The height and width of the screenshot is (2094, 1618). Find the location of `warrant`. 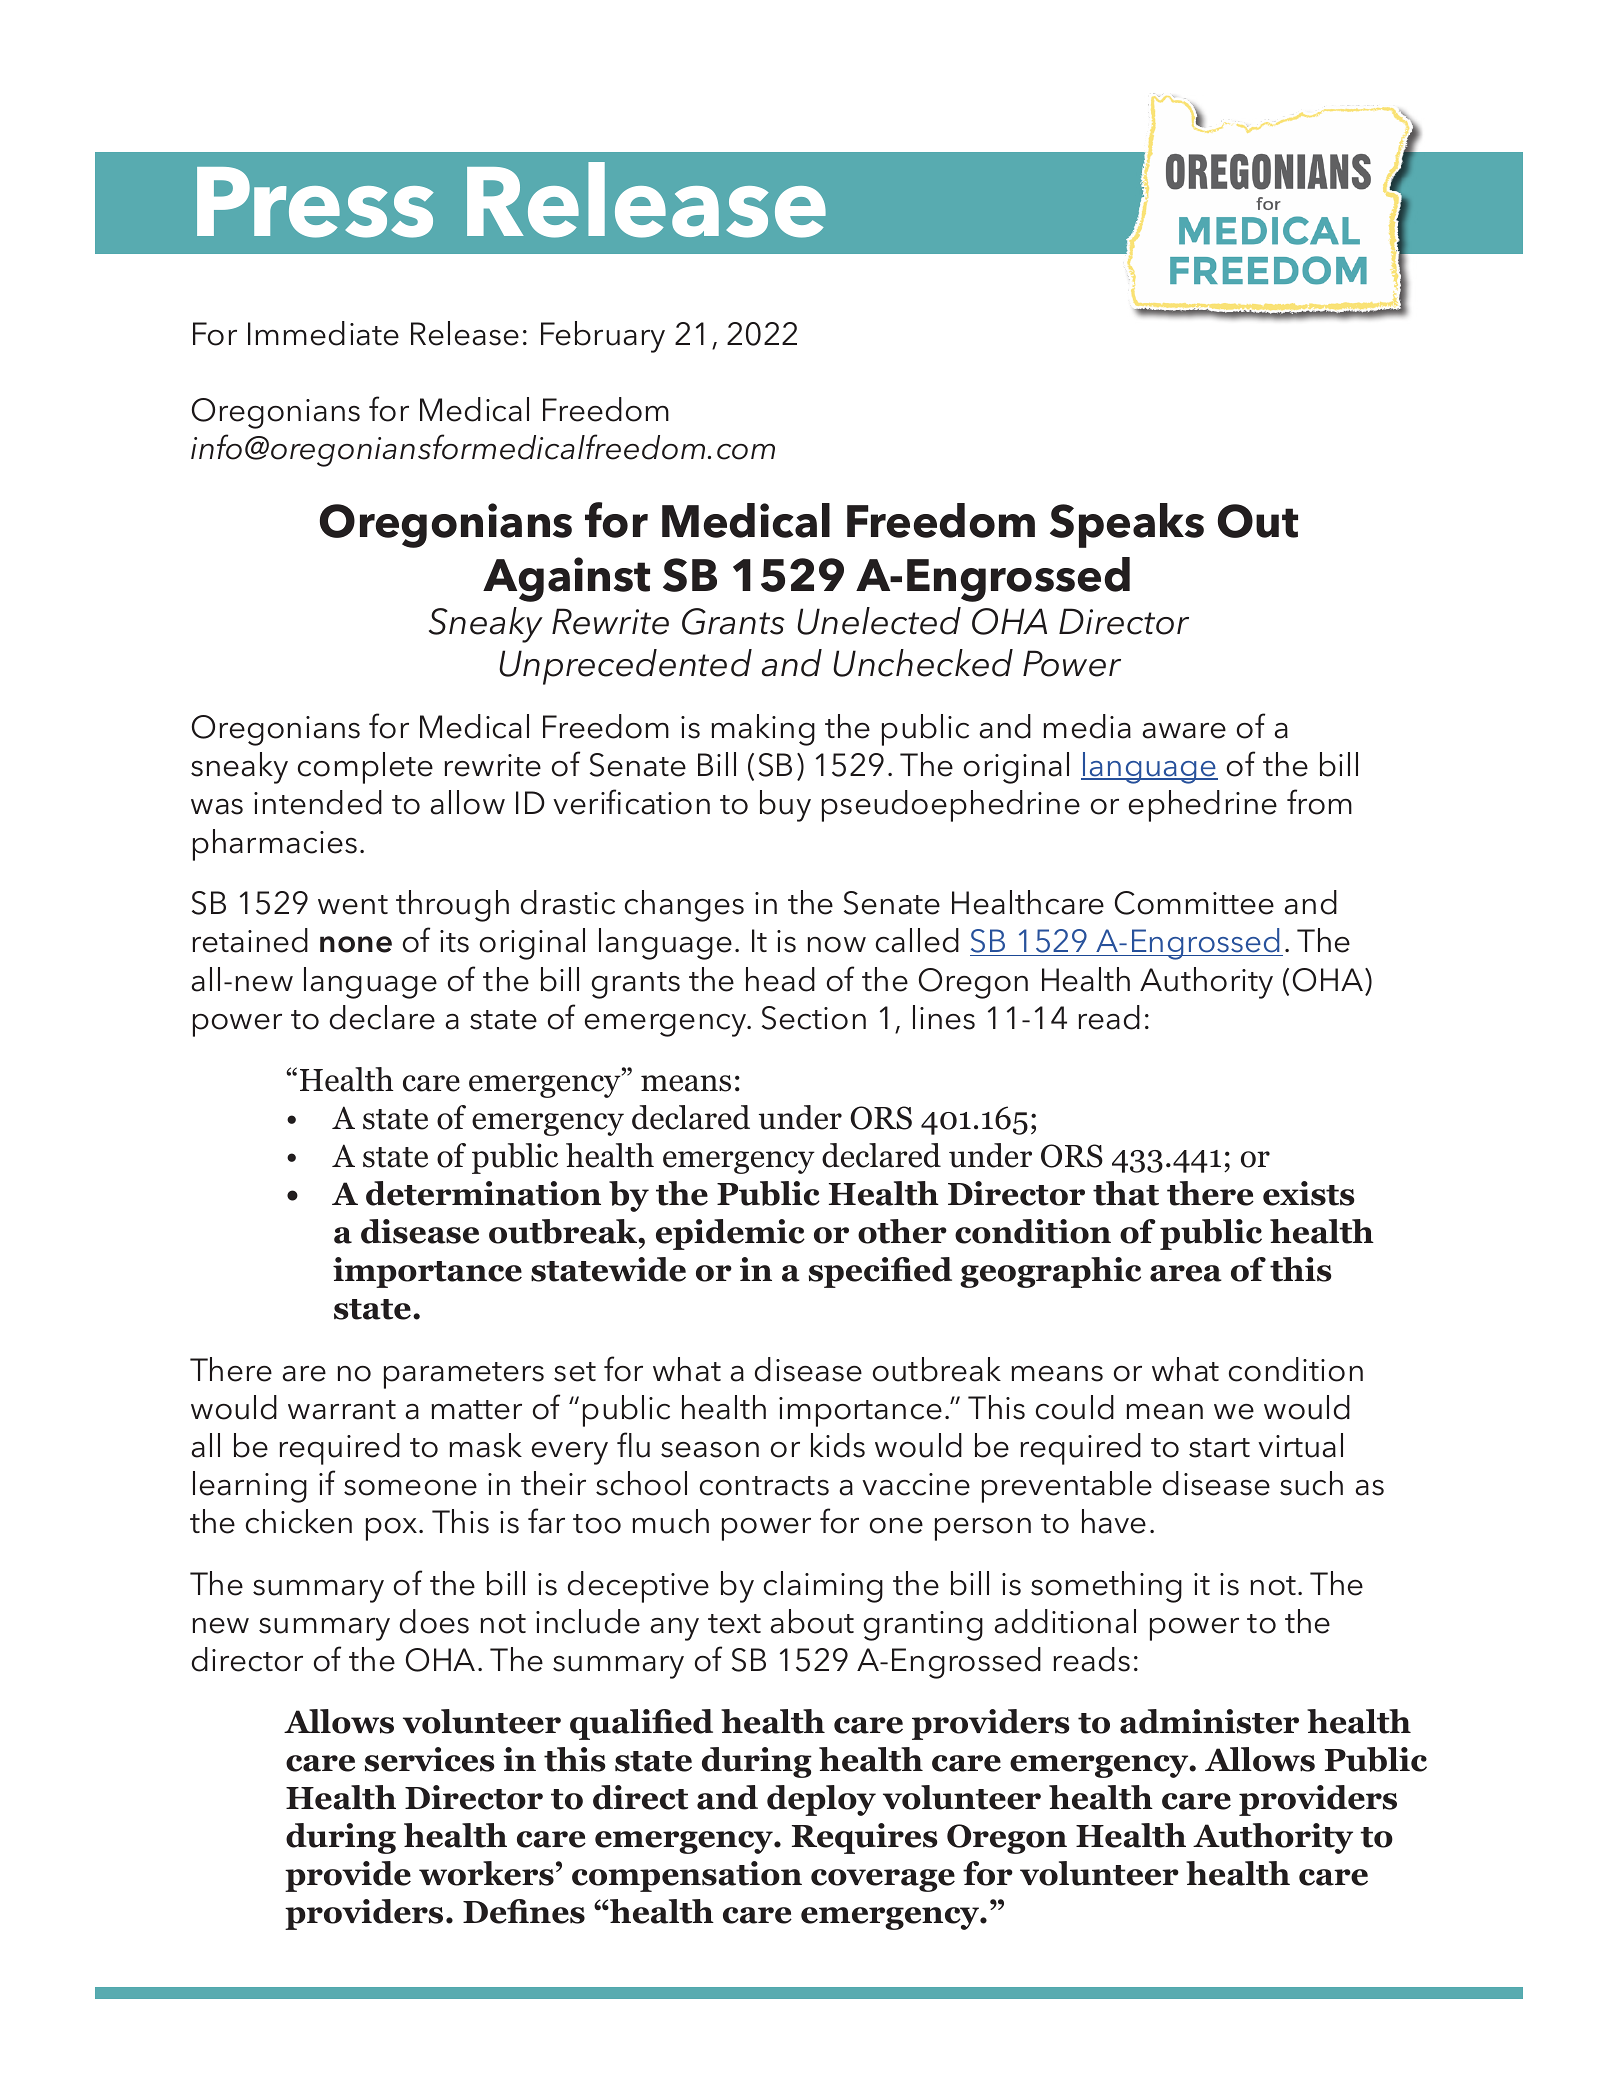

warrant is located at coordinates (342, 1410).
